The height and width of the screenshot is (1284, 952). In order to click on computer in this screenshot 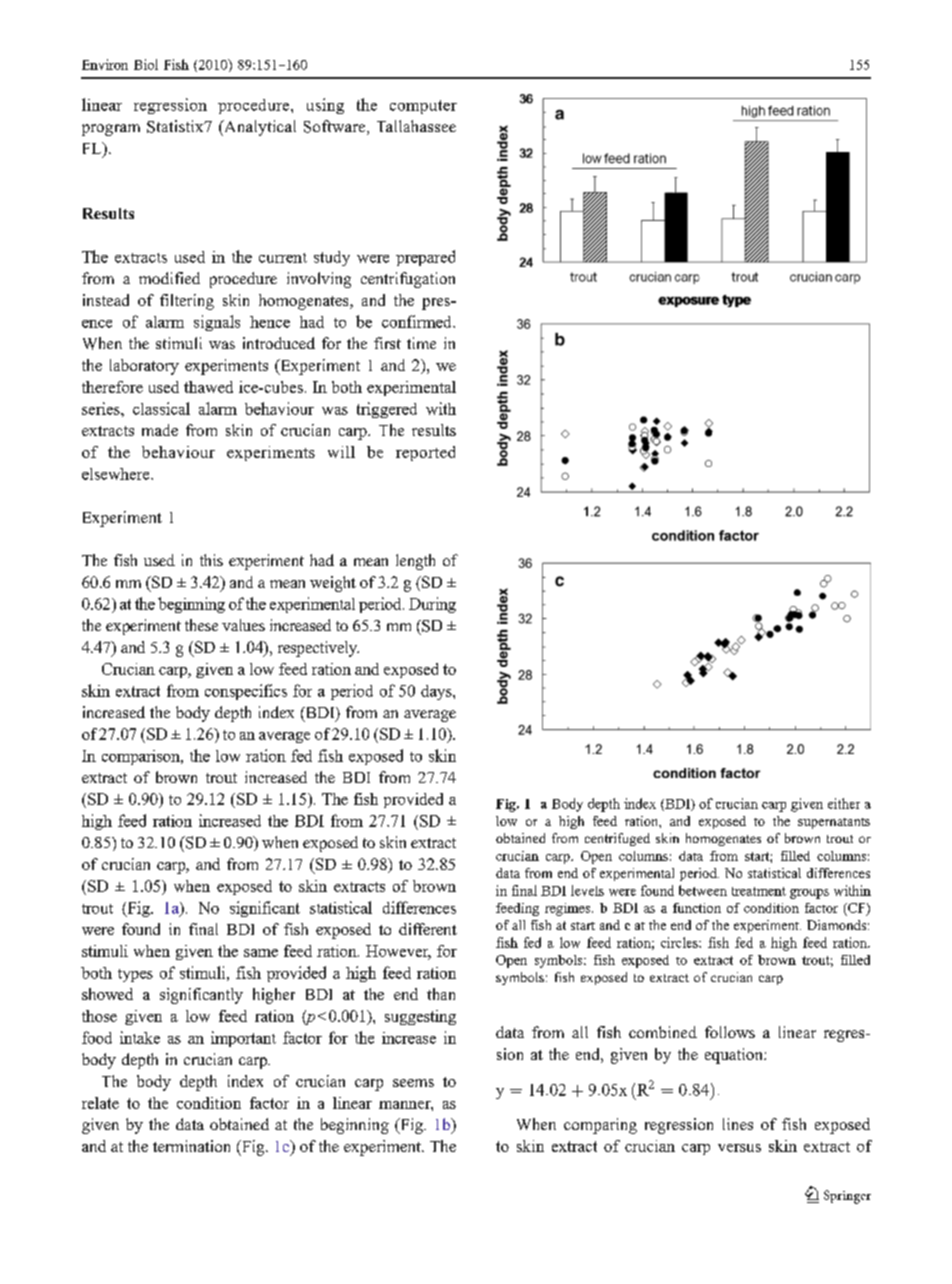, I will do `click(423, 107)`.
